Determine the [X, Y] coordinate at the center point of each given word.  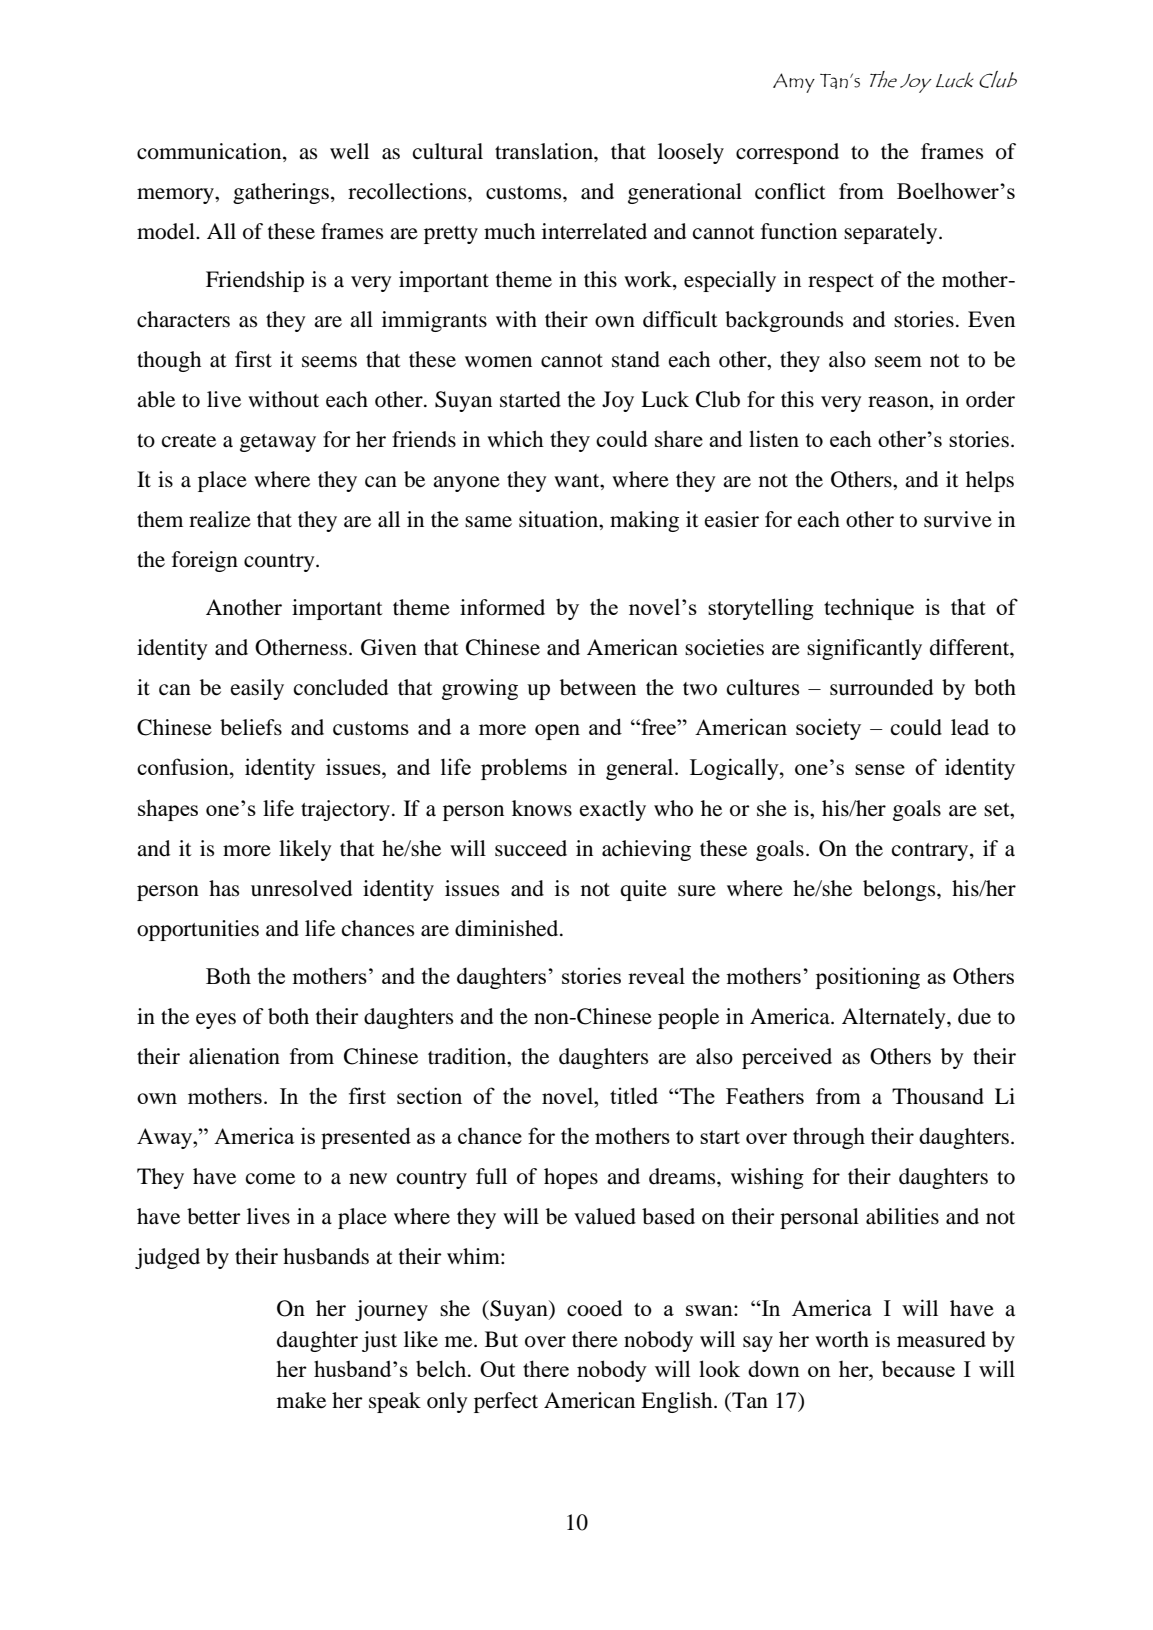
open [557, 732]
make [301, 1400]
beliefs [251, 727]
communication [210, 151]
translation [545, 151]
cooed [594, 1308]
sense [880, 769]
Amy [794, 83]
